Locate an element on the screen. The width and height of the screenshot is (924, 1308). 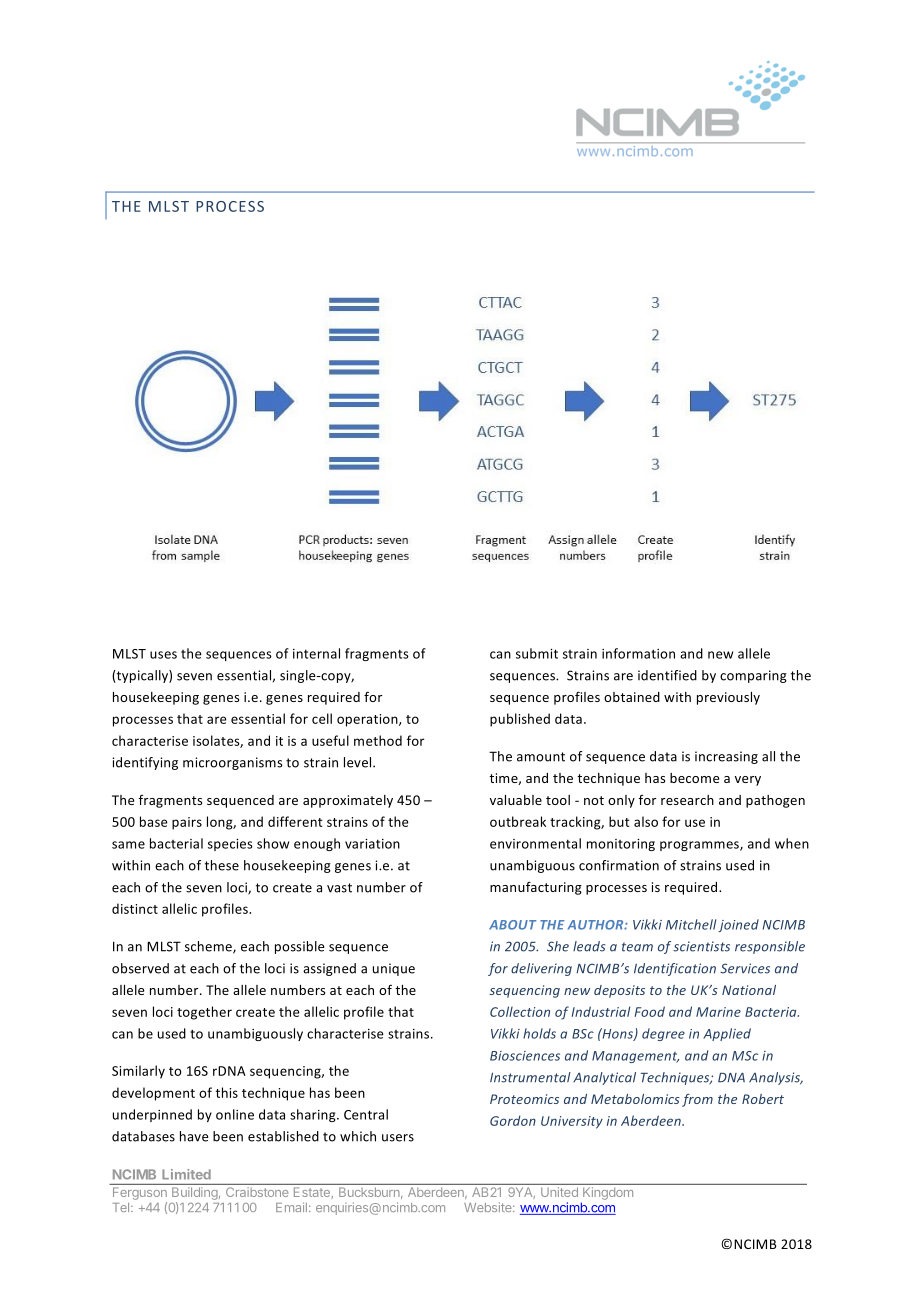
United is located at coordinates (559, 1192).
